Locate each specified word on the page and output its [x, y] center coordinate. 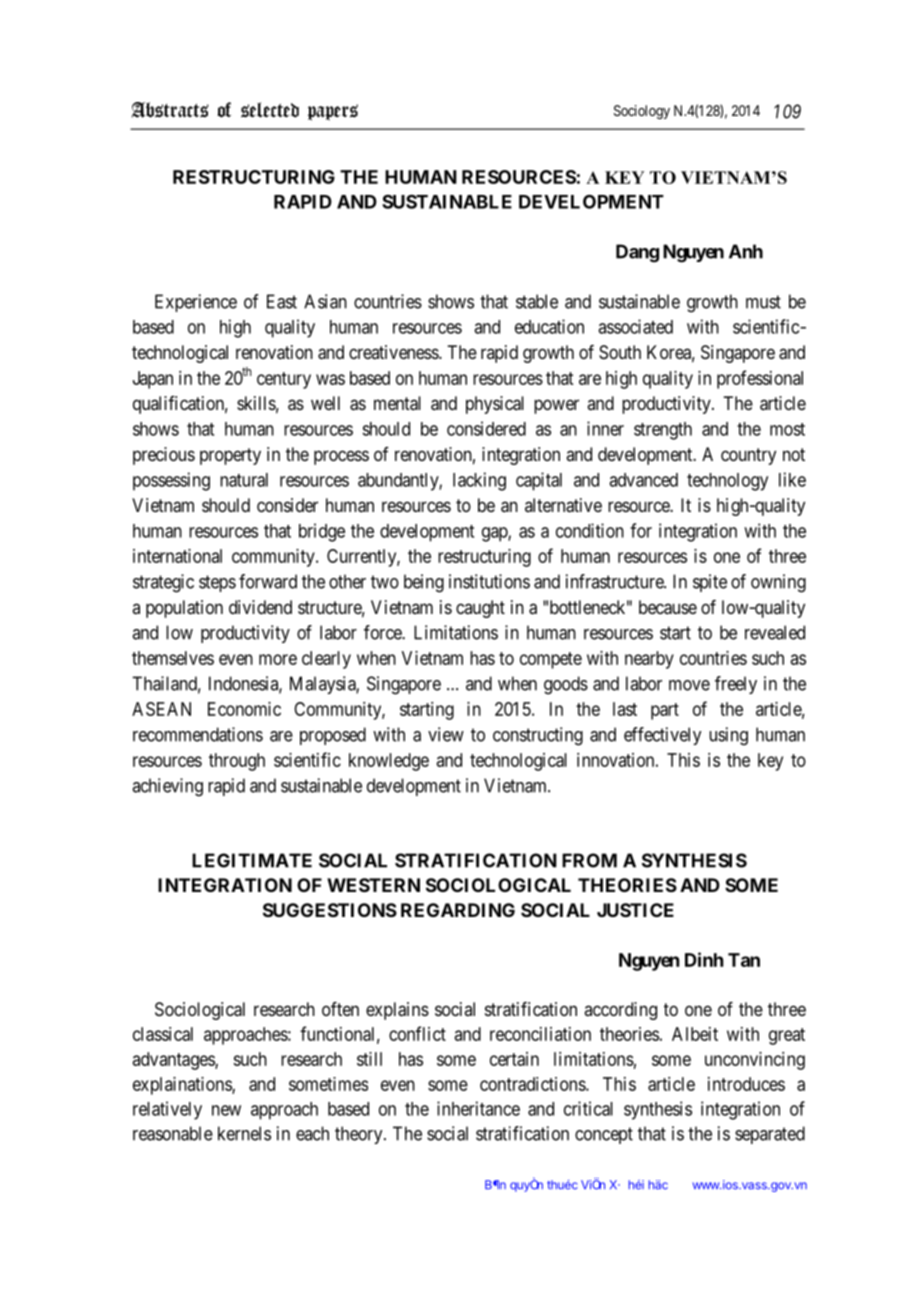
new [226, 1110]
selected [270, 110]
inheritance [478, 1108]
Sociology [642, 112]
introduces [746, 1084]
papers [333, 112]
